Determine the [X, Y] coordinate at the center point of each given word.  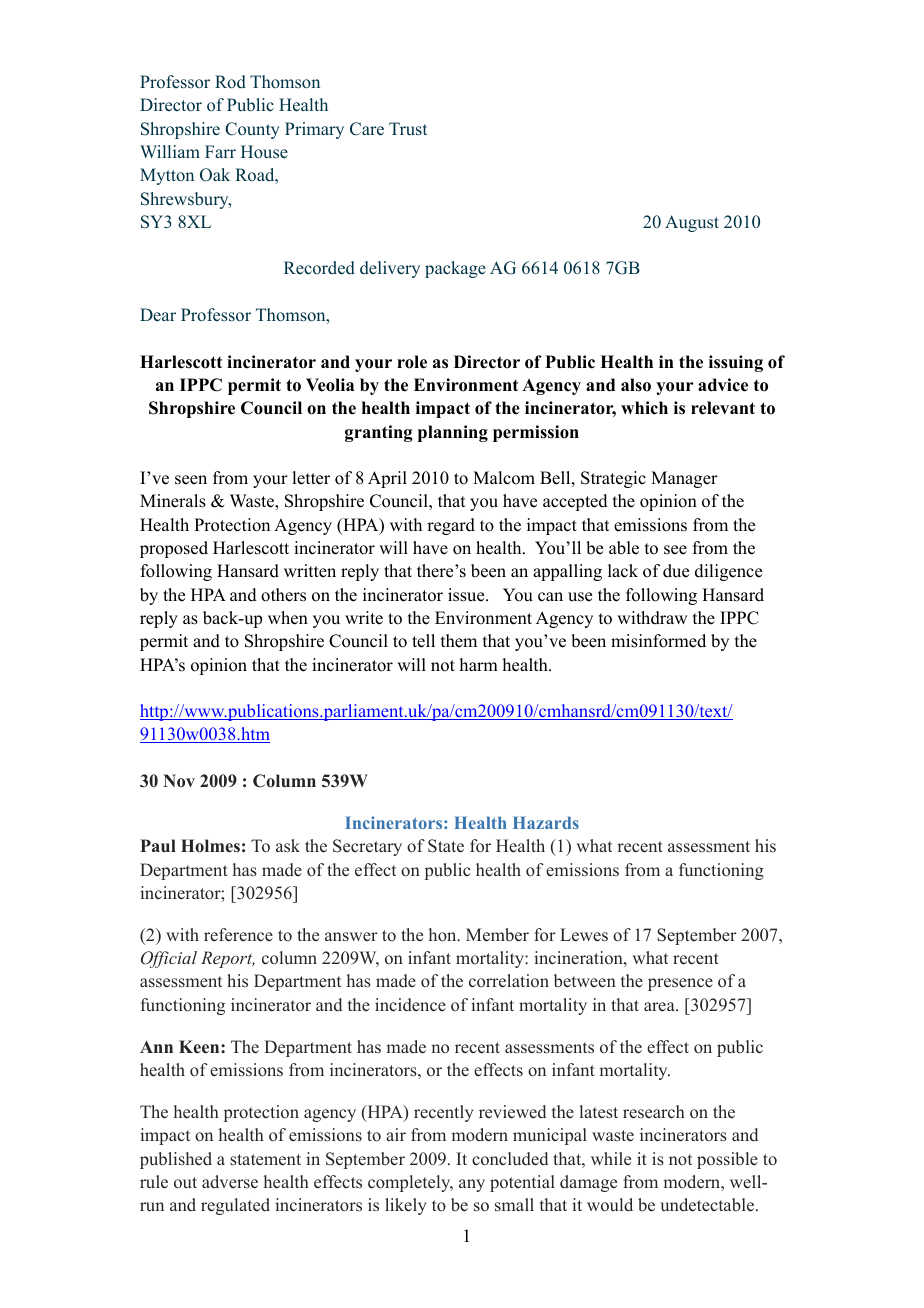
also [636, 385]
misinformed [658, 641]
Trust [408, 129]
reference [238, 935]
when [288, 618]
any [472, 1185]
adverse [230, 1182]
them [459, 641]
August [692, 223]
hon [444, 935]
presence [680, 984]
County [252, 130]
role [412, 362]
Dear [158, 315]
